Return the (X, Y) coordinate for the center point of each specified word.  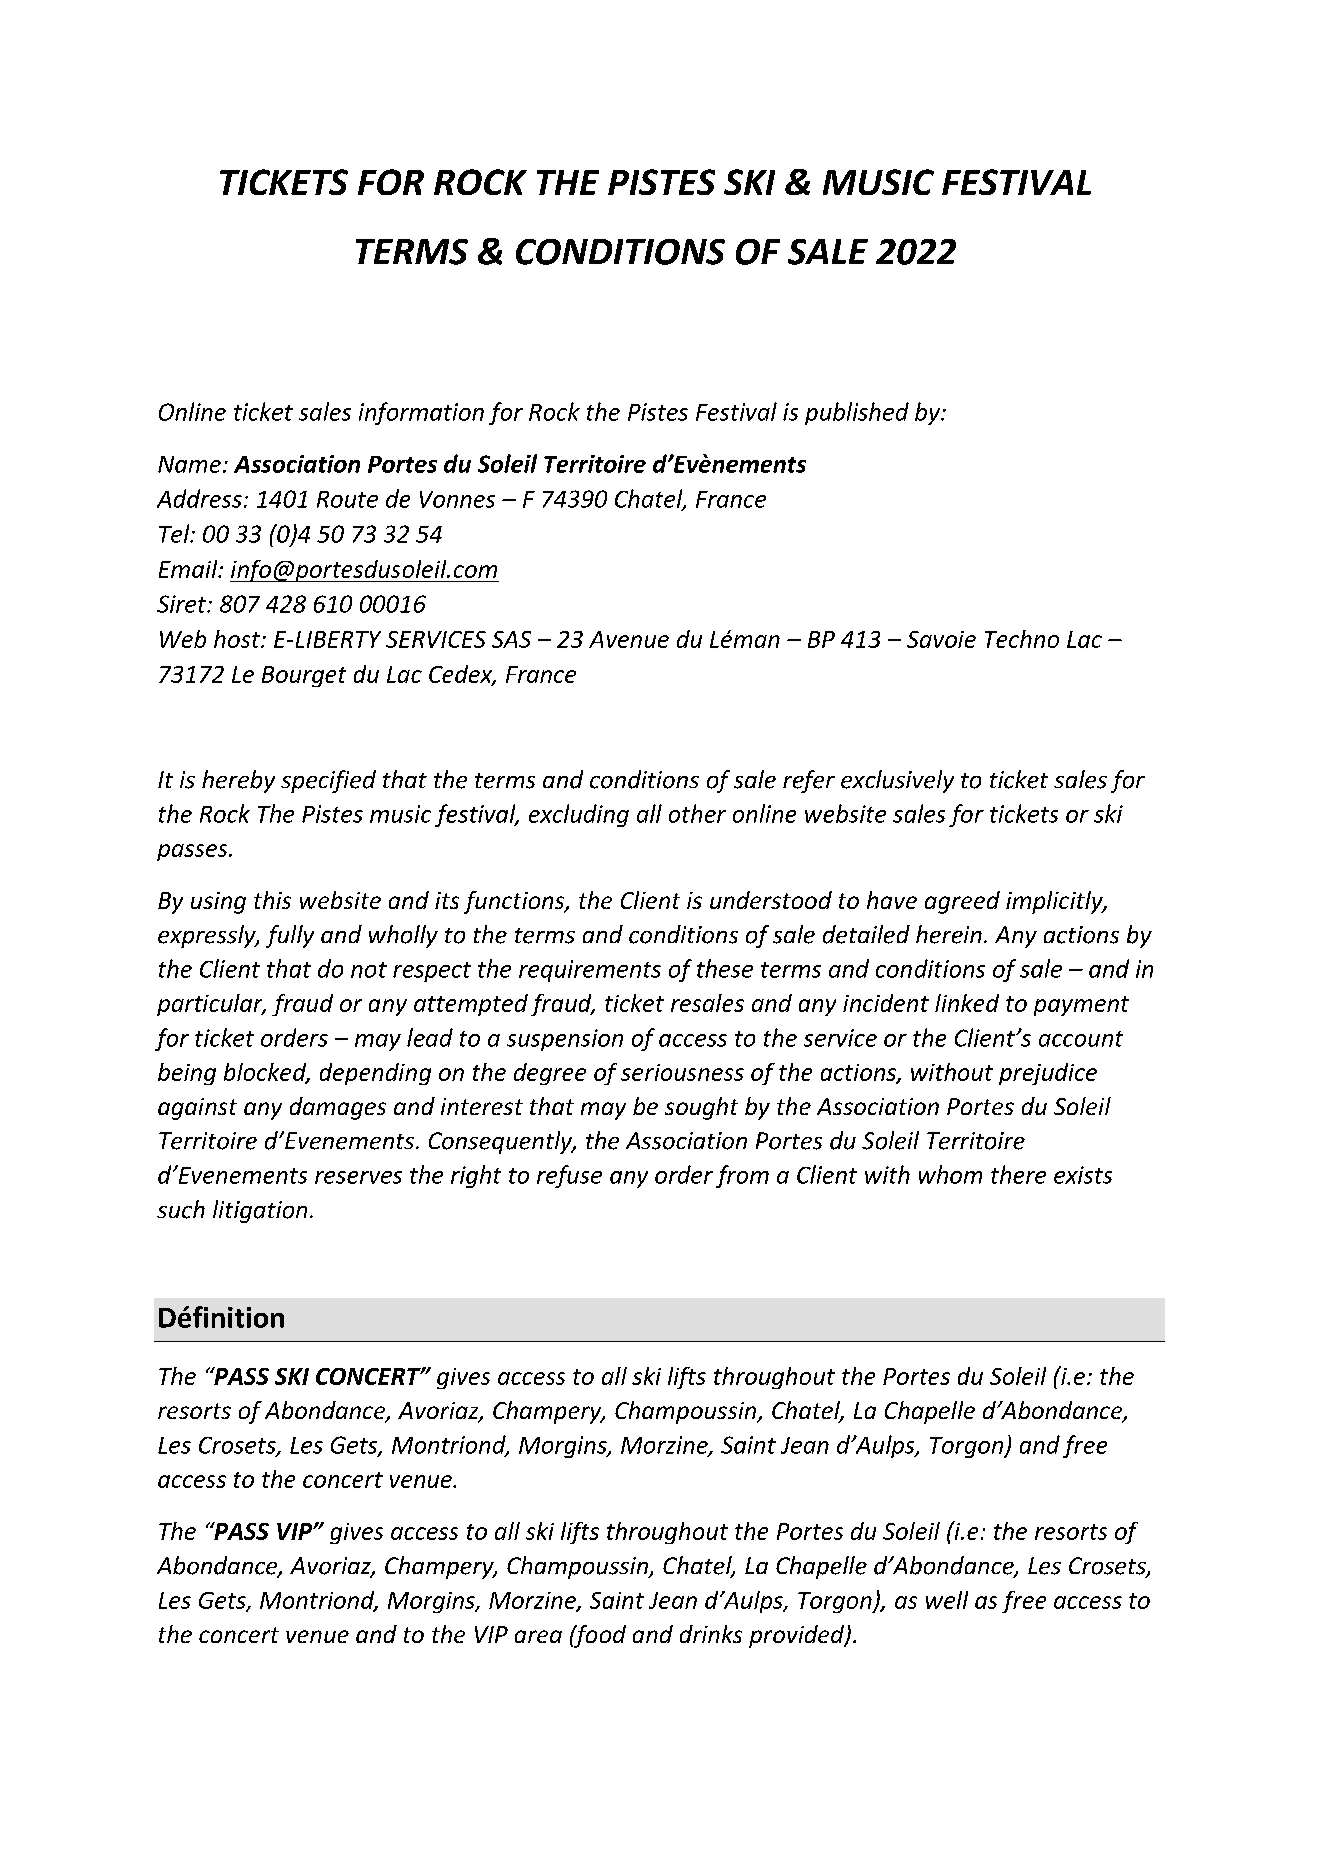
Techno (1022, 639)
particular (211, 1005)
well (947, 1600)
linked (967, 1003)
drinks (711, 1634)
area (538, 1636)
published (857, 413)
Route (347, 499)
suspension (565, 1040)
